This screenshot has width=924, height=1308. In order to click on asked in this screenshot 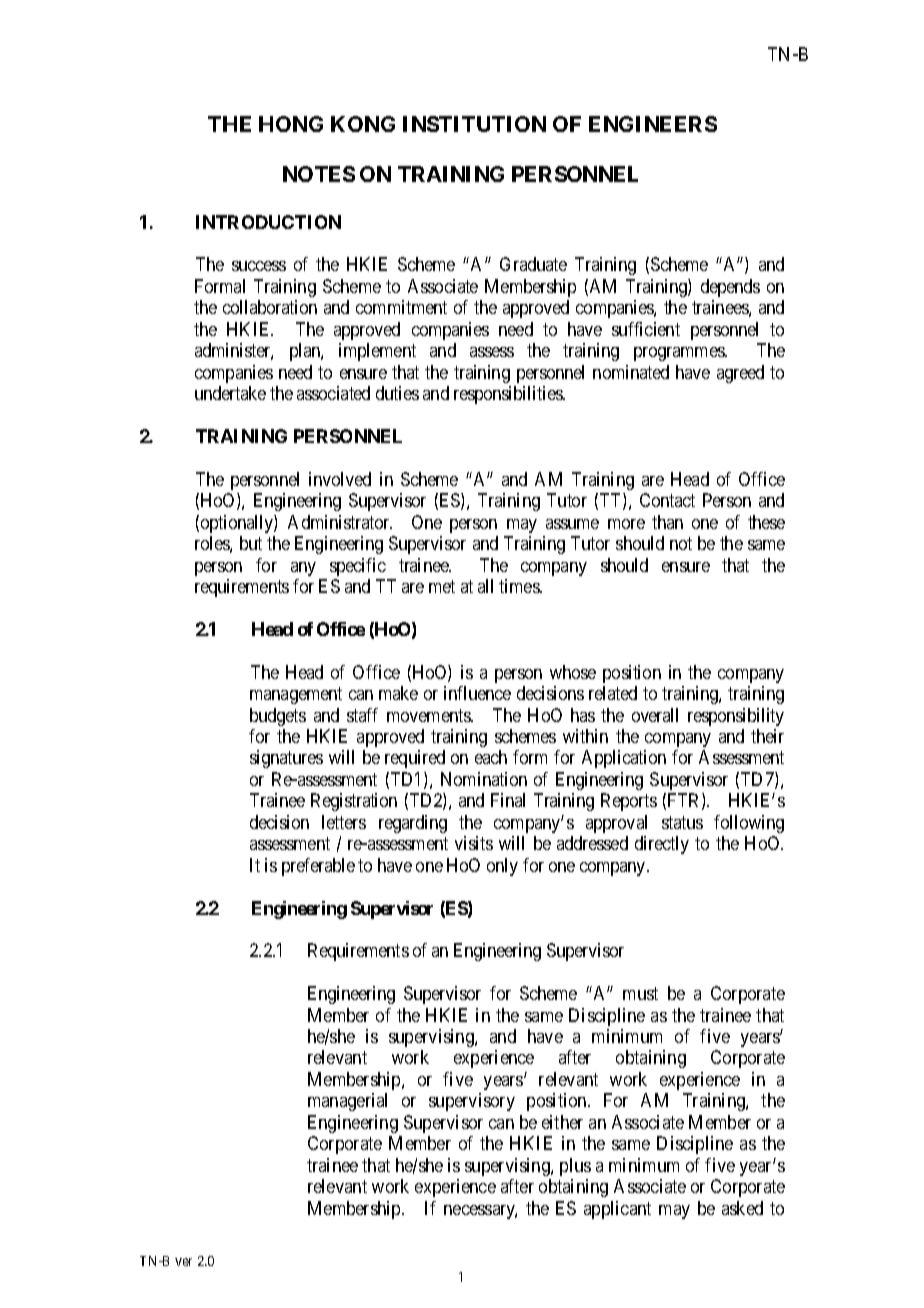, I will do `click(742, 1208)`.
